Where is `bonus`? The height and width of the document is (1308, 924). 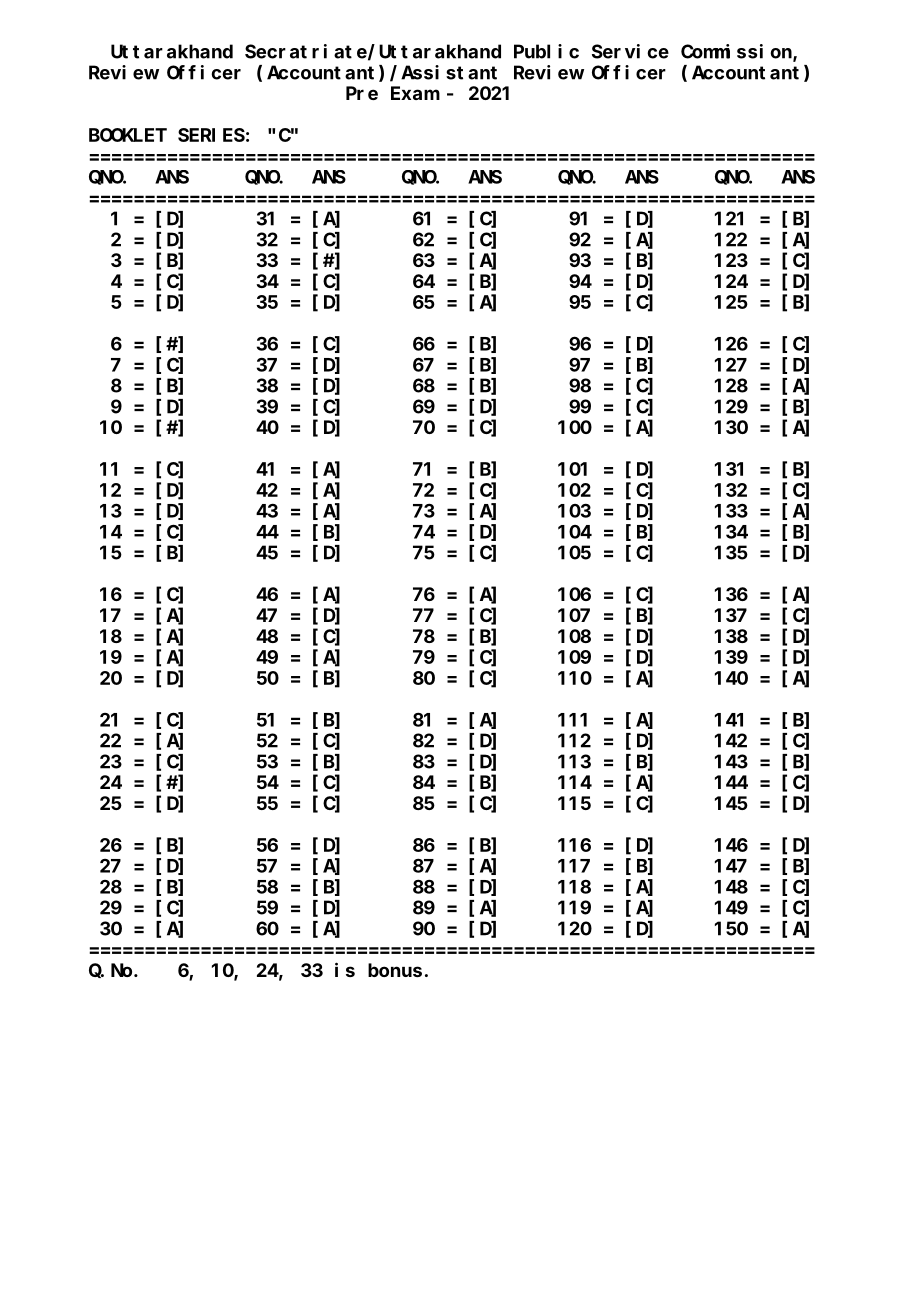
bonus is located at coordinates (395, 970).
